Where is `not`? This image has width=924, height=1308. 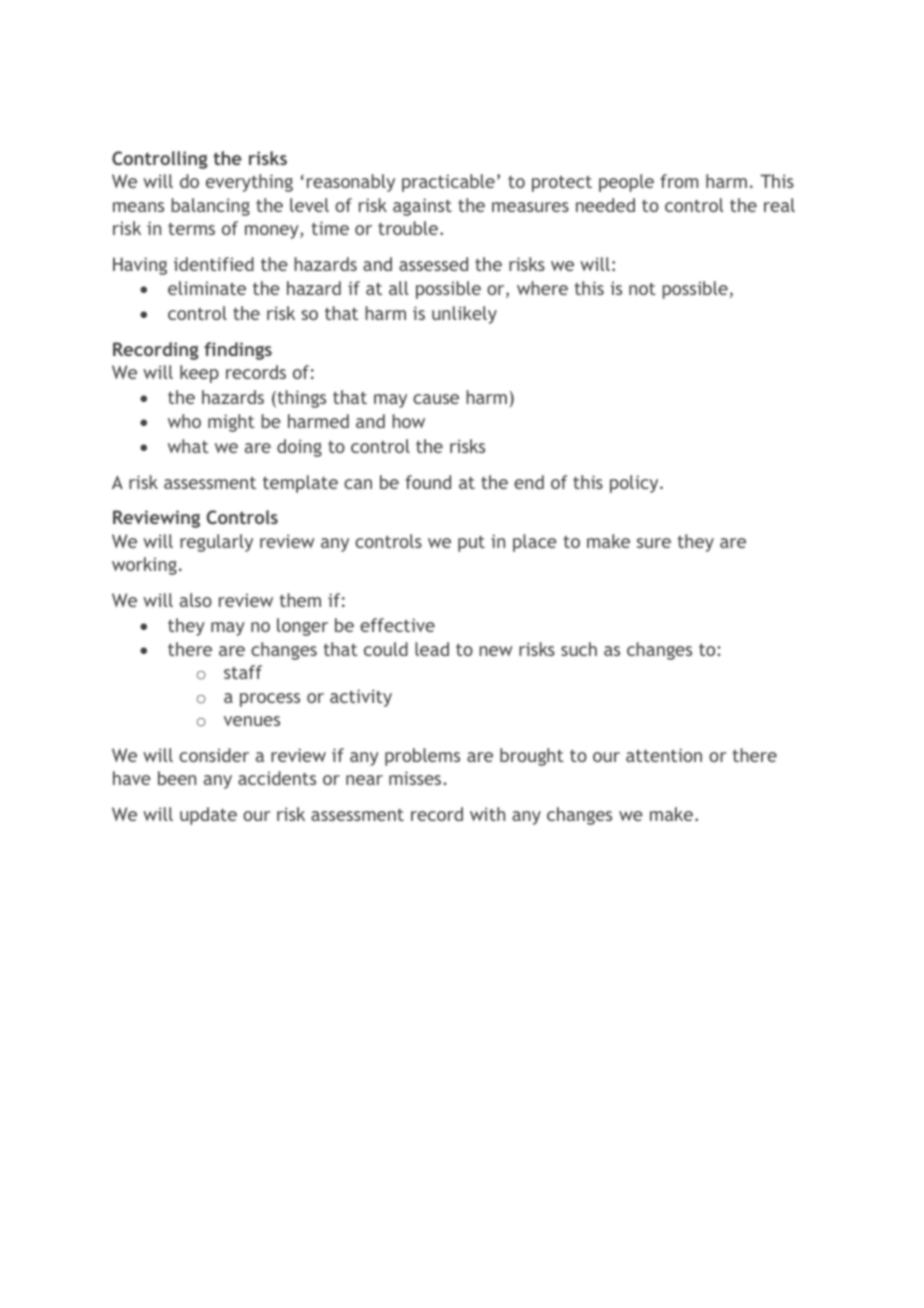 not is located at coordinates (642, 289).
